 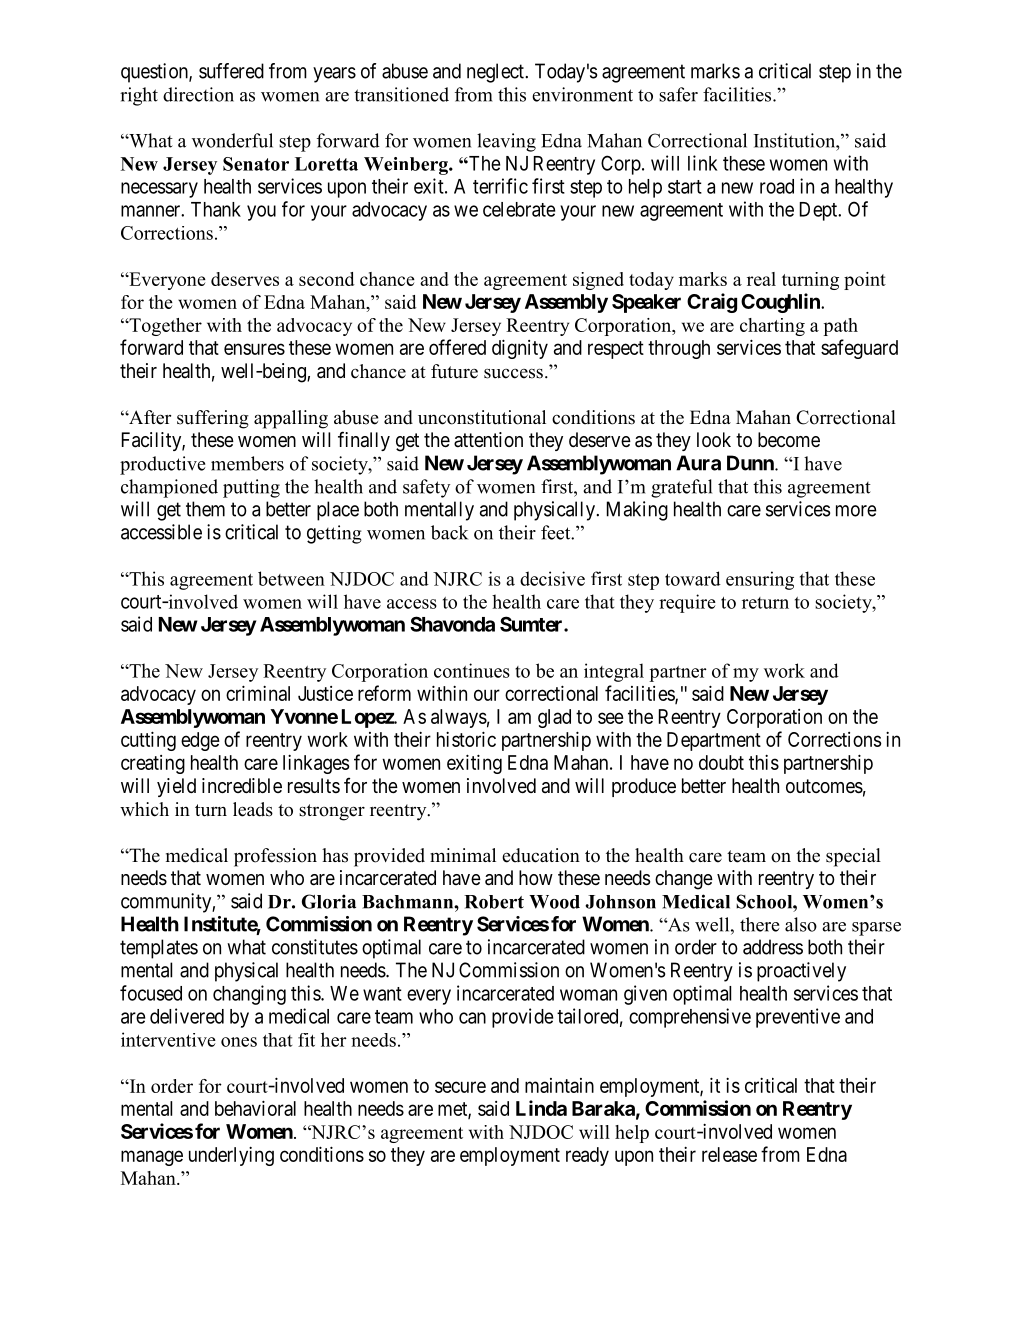 I want to click on dignity, so click(x=520, y=349).
